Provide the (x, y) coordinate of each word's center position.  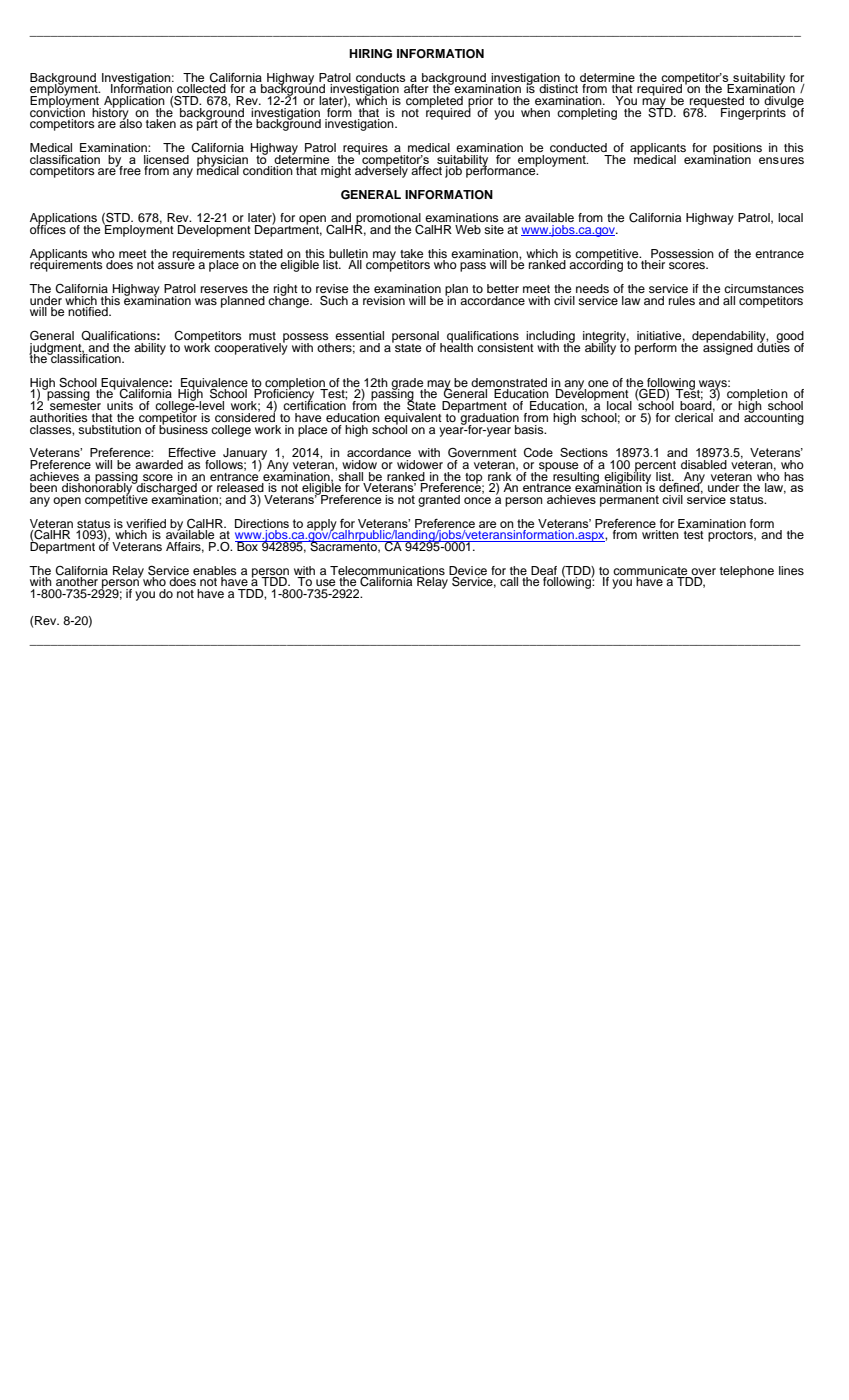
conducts (380, 77)
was (206, 301)
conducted (578, 147)
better (503, 288)
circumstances (764, 288)
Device (468, 571)
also (130, 122)
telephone (747, 572)
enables (215, 570)
